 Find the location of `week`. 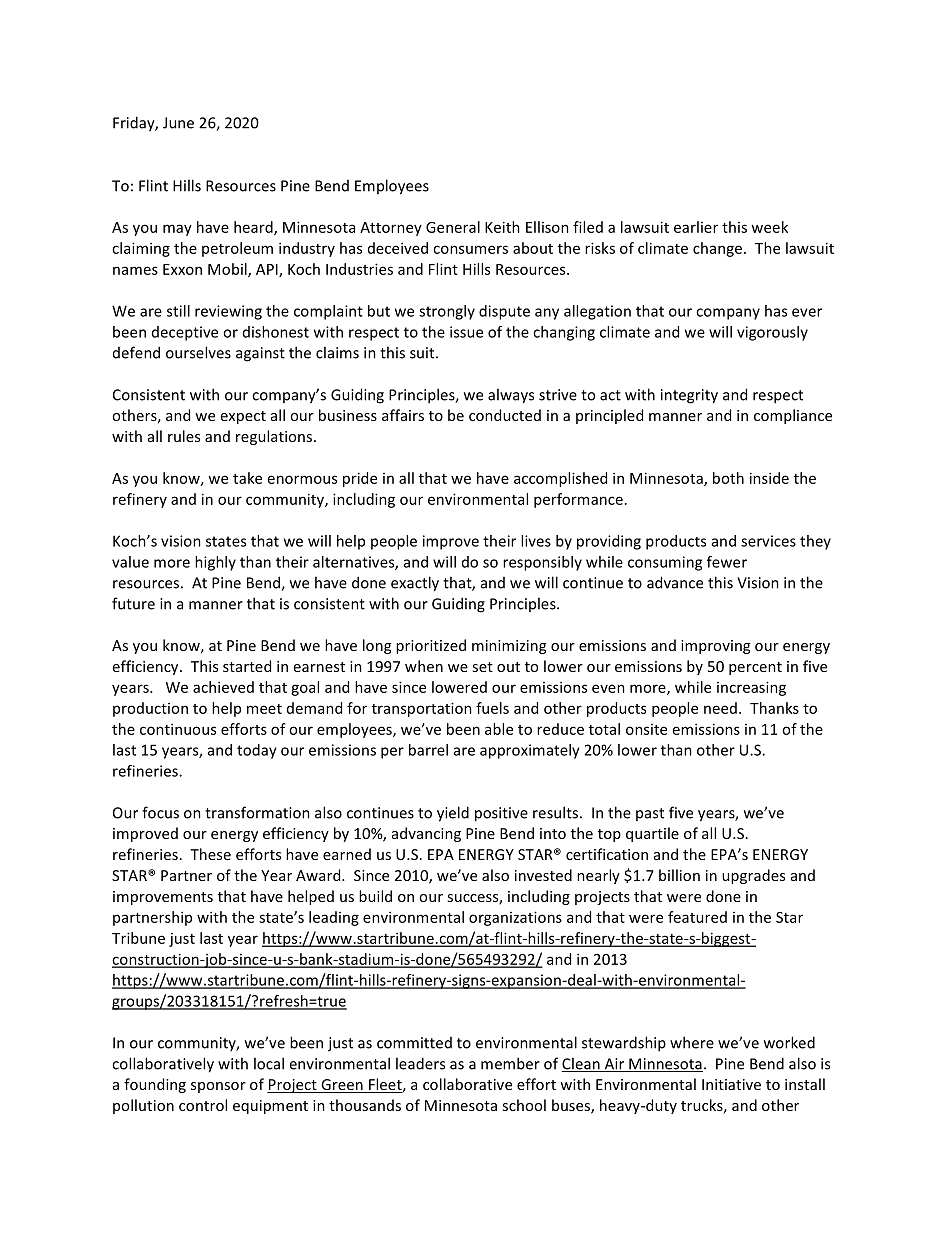

week is located at coordinates (769, 227).
